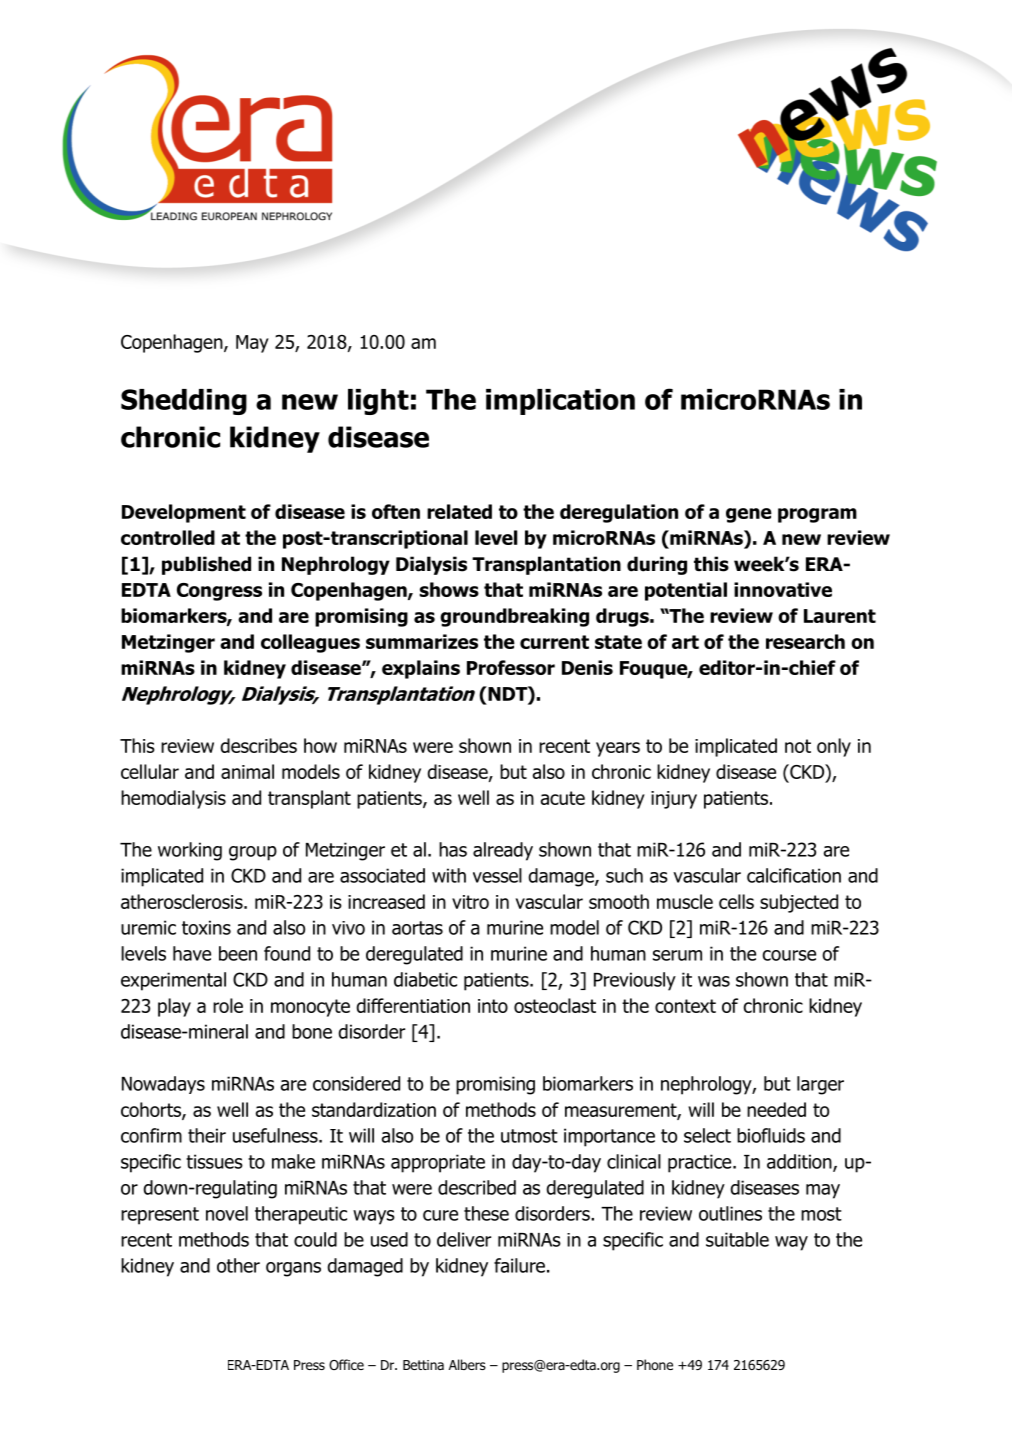 The width and height of the screenshot is (1012, 1433). I want to click on described, so click(477, 1187).
